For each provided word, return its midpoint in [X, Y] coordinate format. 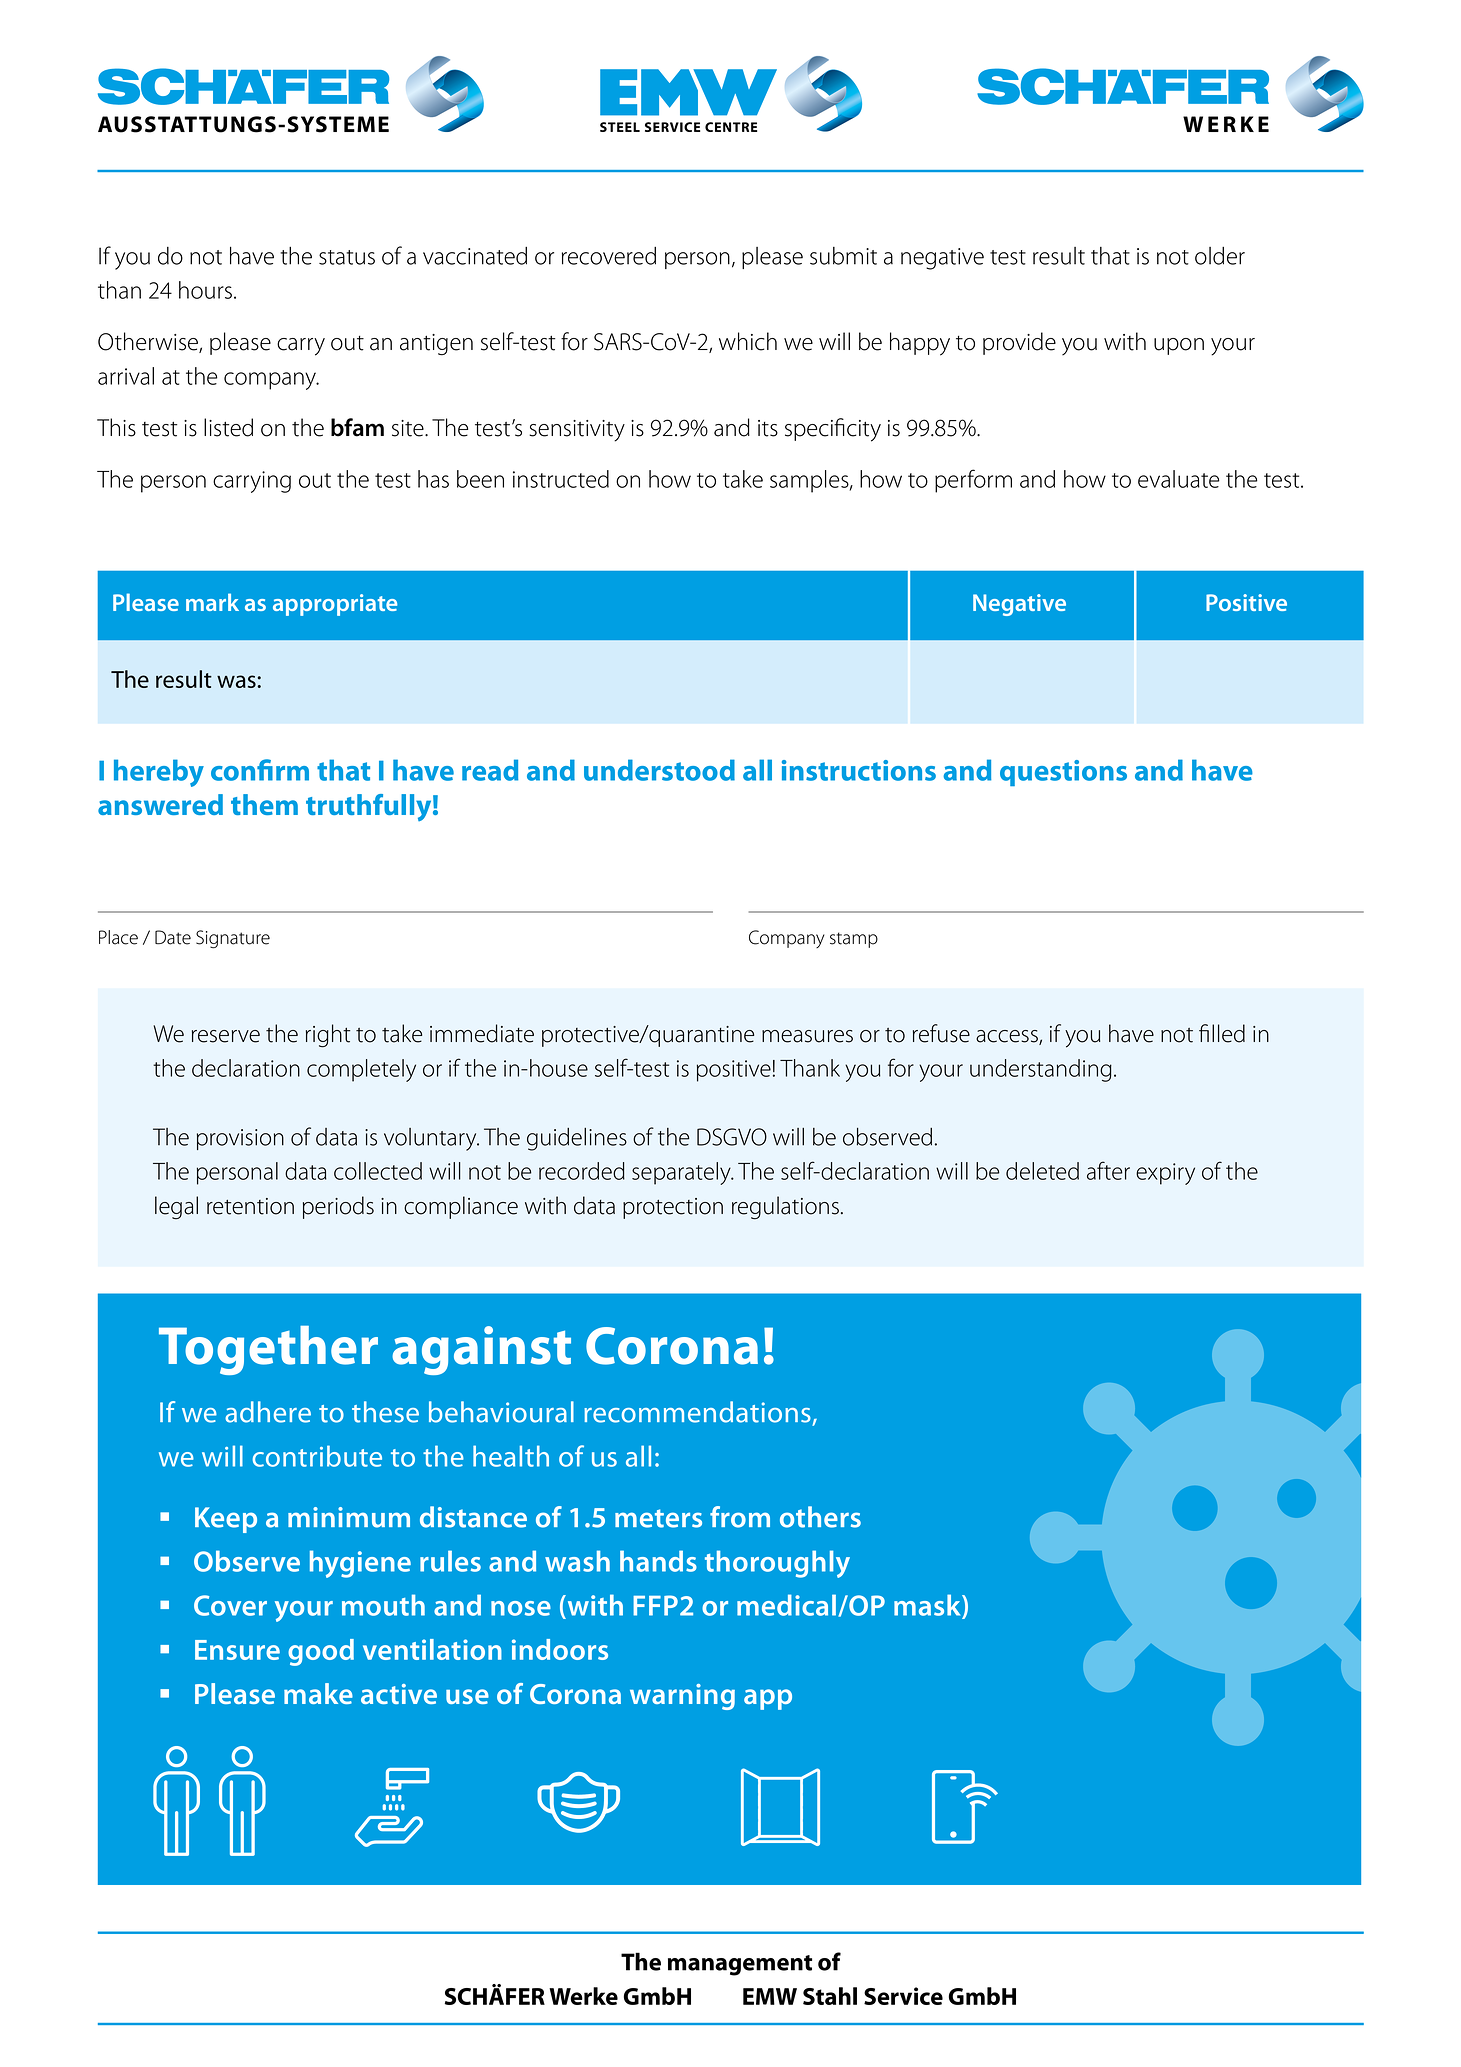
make [318, 1693]
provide [1019, 343]
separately [682, 1173]
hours [205, 290]
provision [240, 1139]
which [748, 341]
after [1108, 1170]
